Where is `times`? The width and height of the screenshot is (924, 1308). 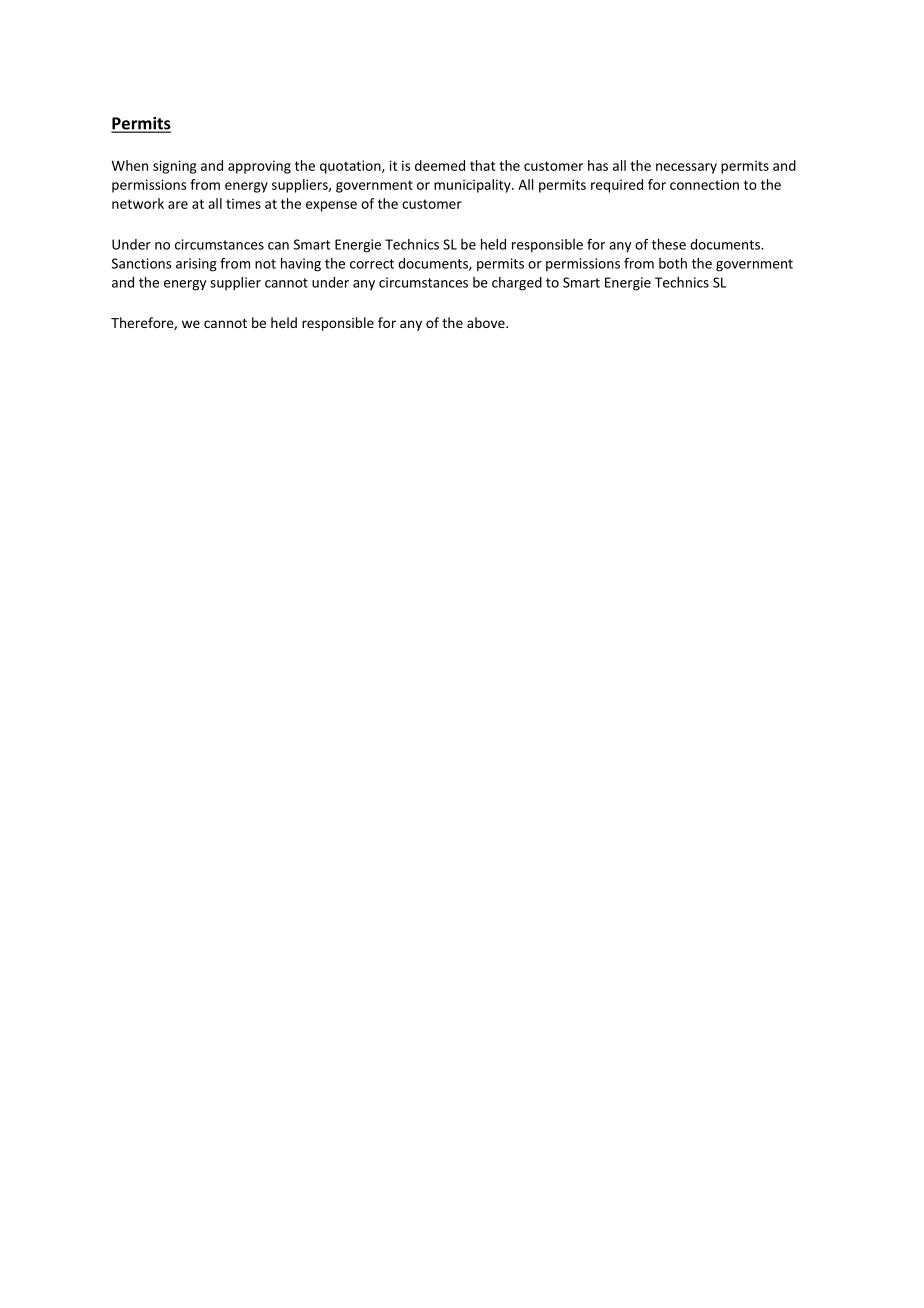 times is located at coordinates (243, 203).
